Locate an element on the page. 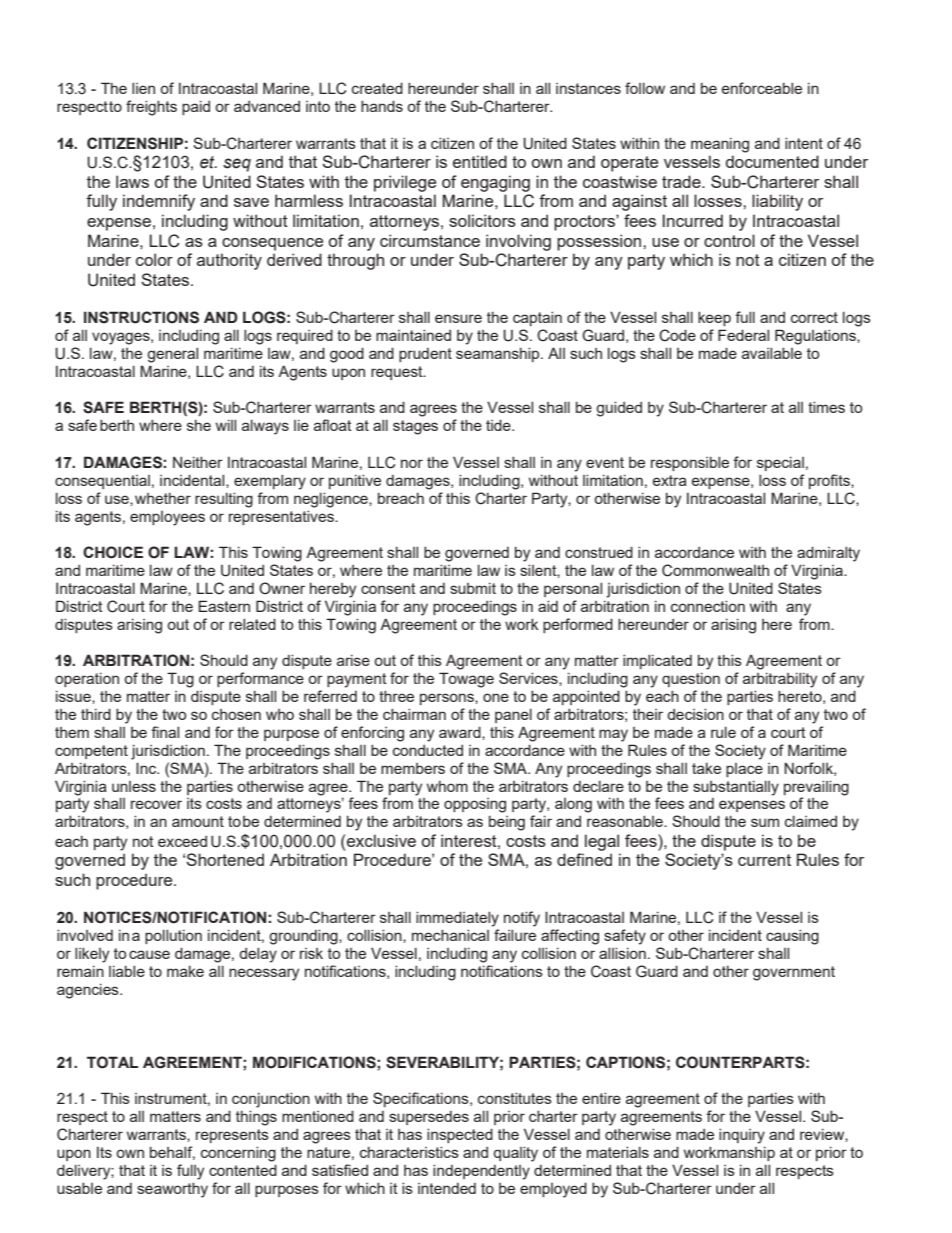 The width and height of the page is (952, 1233). ensure is located at coordinates (458, 318).
